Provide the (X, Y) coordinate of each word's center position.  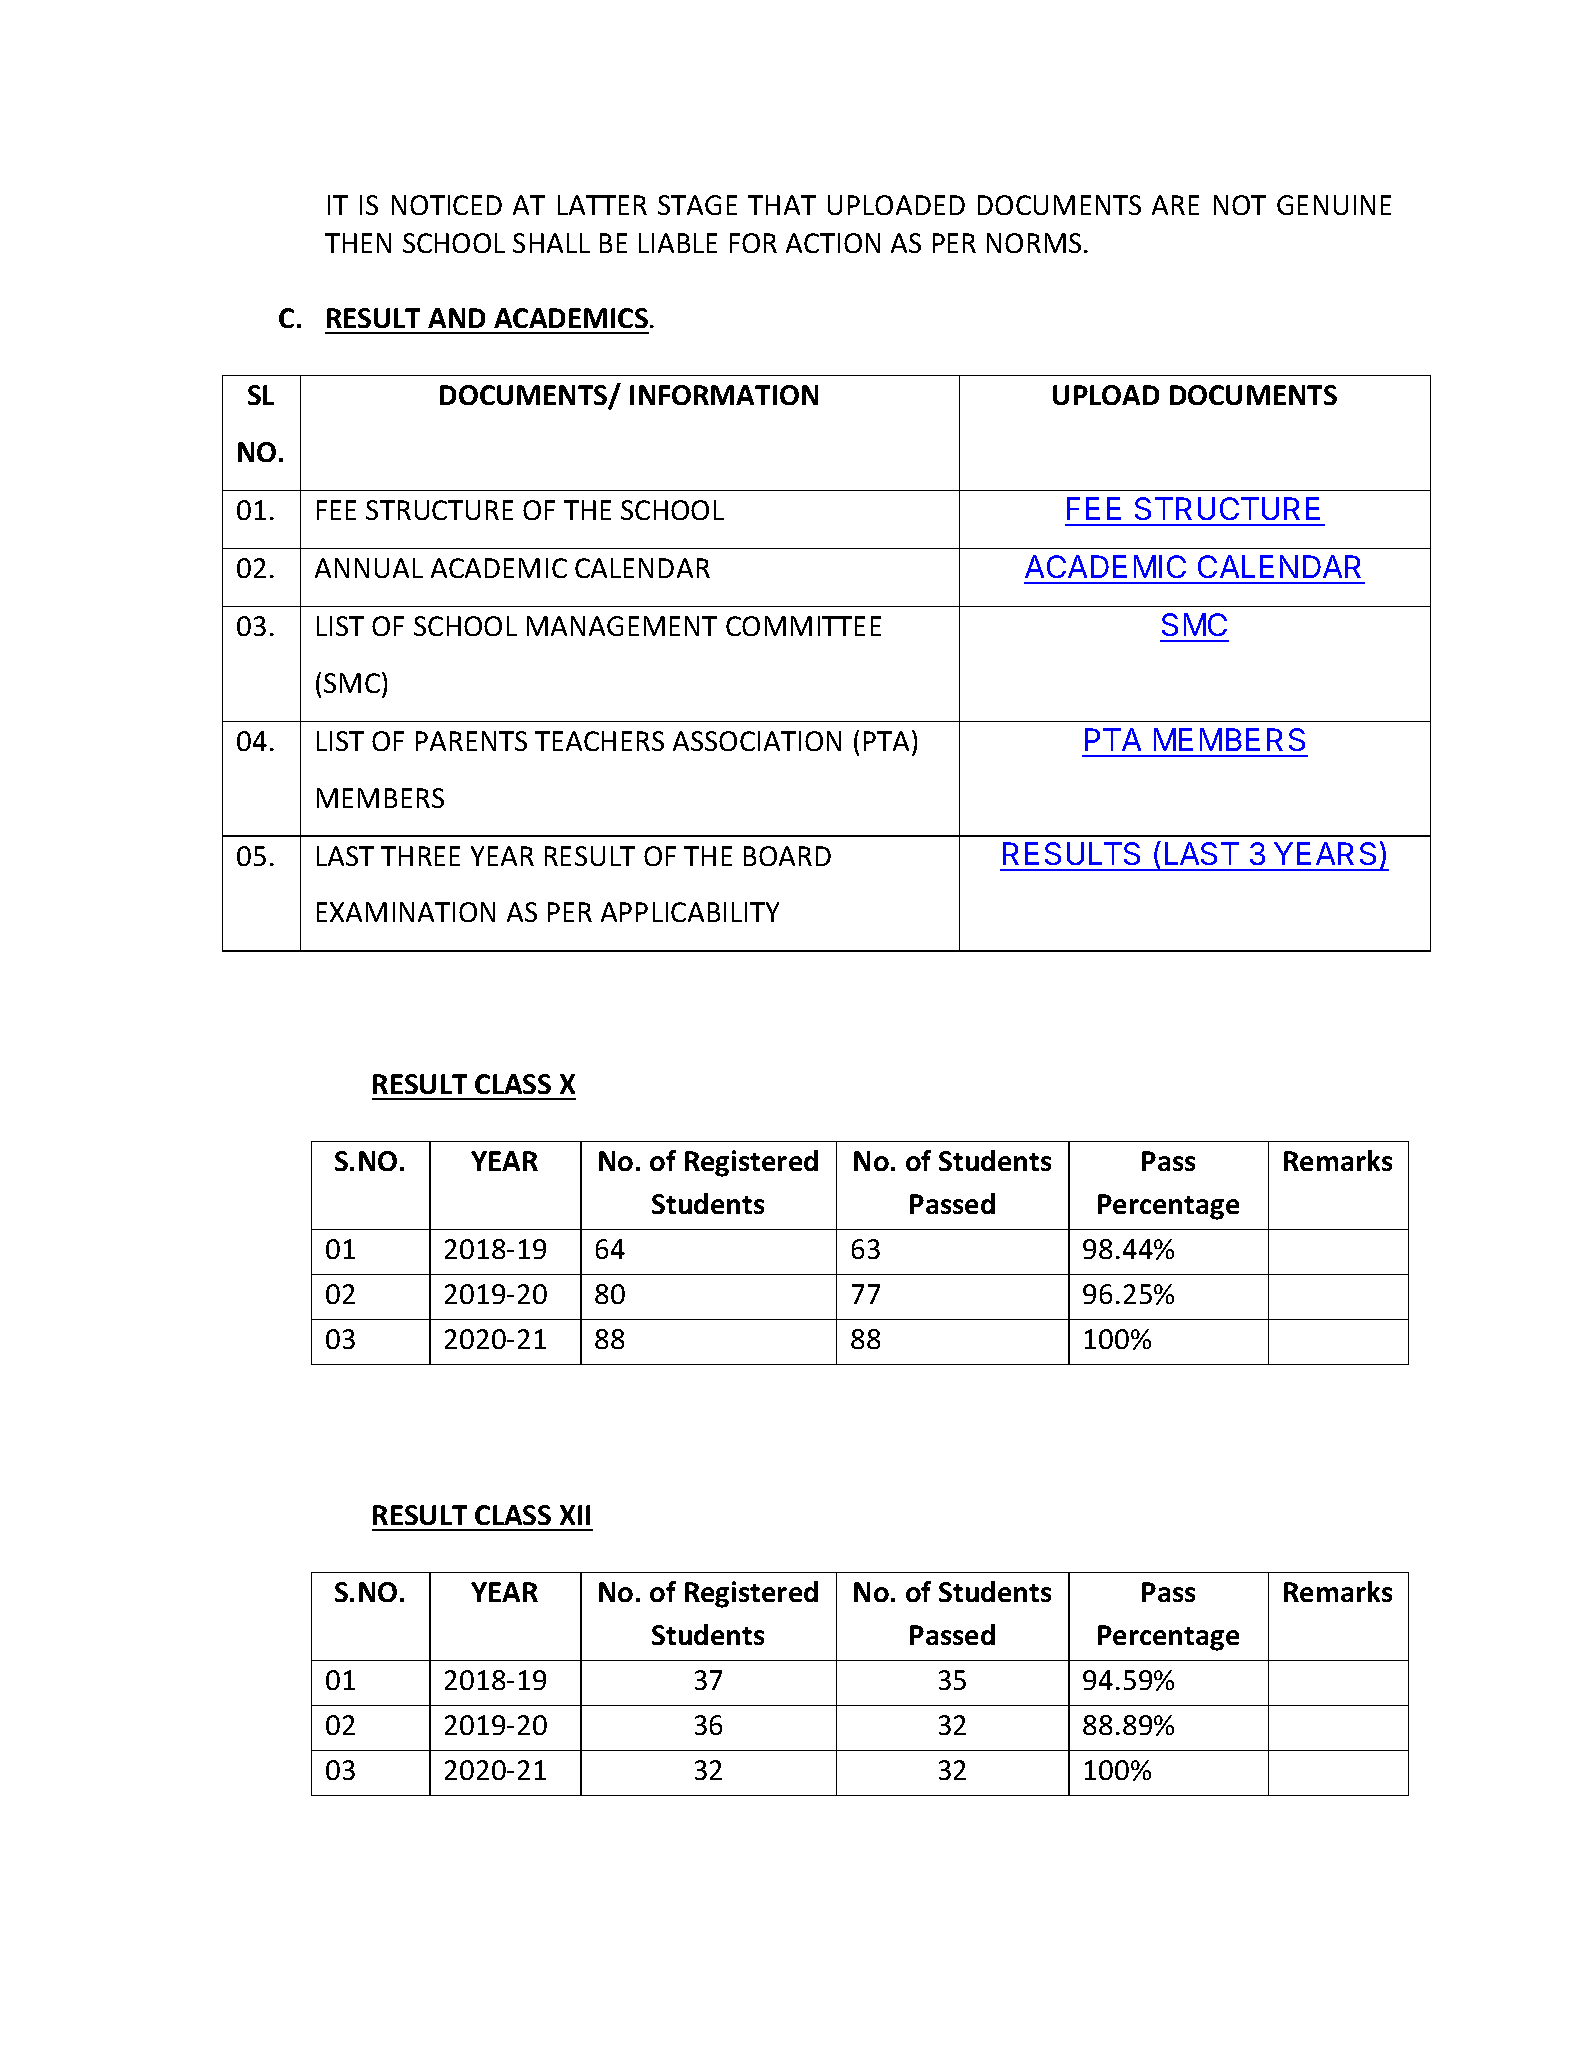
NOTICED (447, 205)
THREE (420, 856)
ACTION (833, 243)
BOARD (787, 856)
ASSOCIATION (757, 741)
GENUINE (1334, 205)
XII (575, 1515)
